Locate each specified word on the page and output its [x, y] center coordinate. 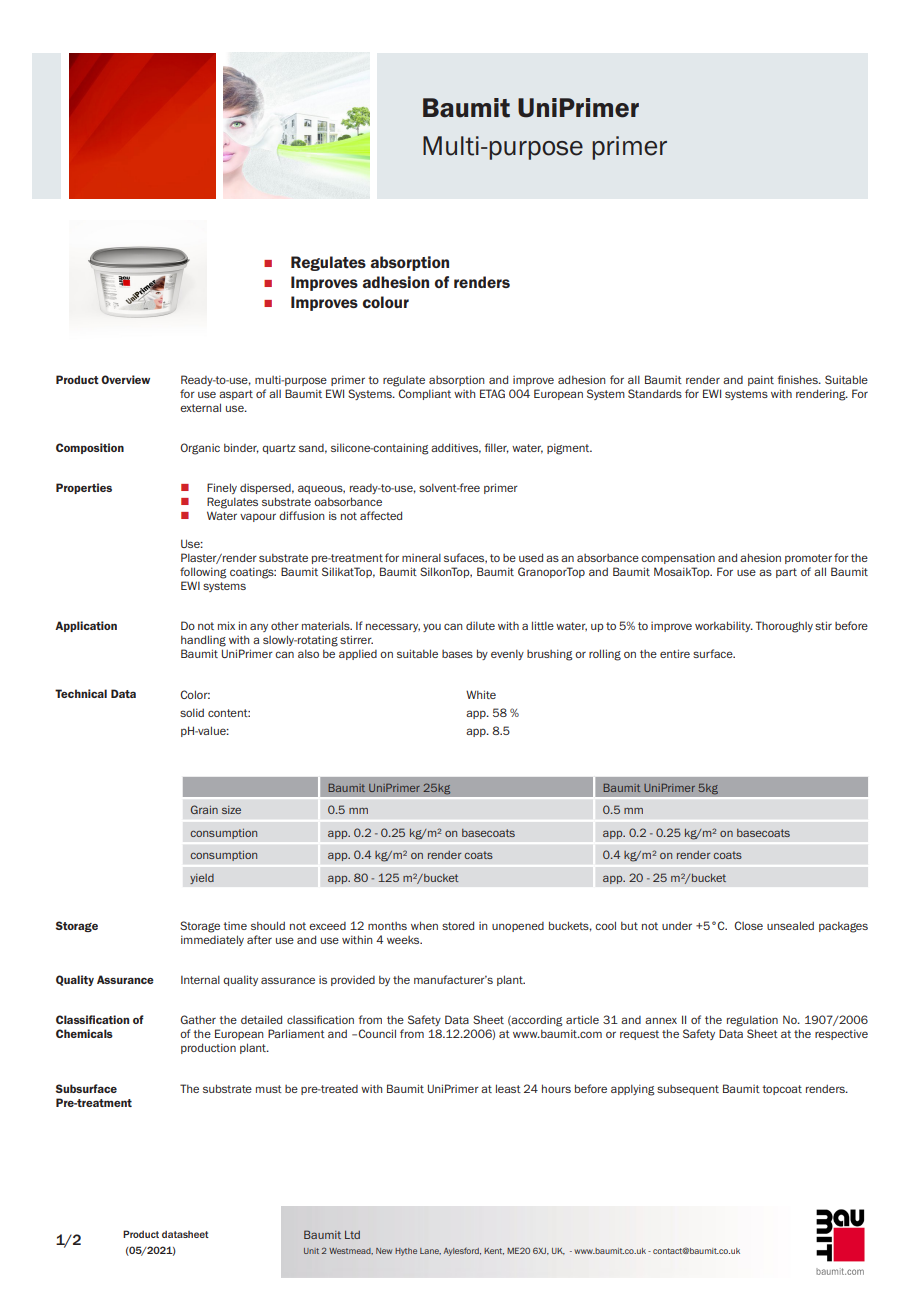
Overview [125, 379]
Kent [494, 1251]
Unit [311, 1251]
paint [761, 380]
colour [386, 302]
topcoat [782, 1090]
